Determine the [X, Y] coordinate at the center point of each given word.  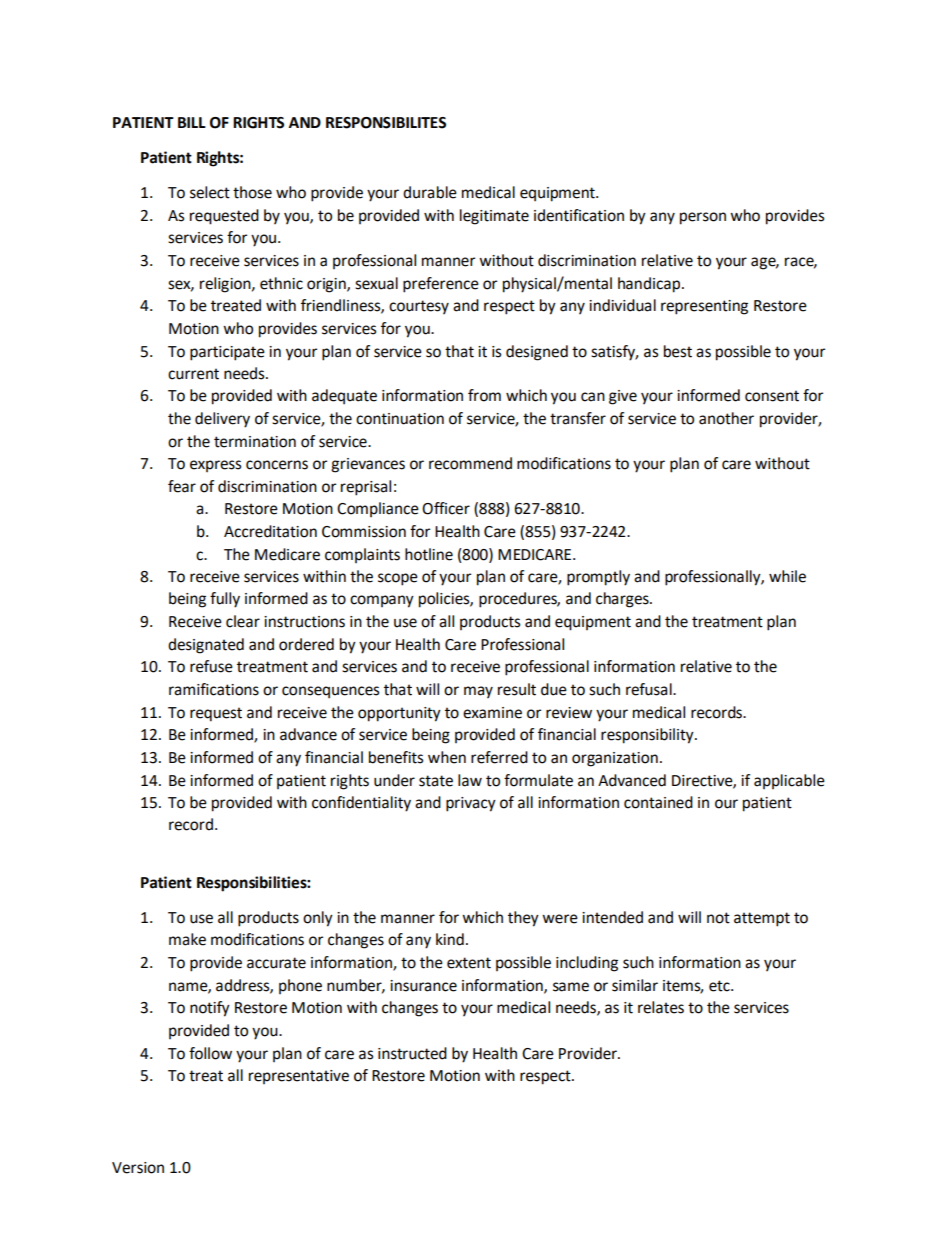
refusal [650, 689]
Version [138, 1168]
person [703, 218]
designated [206, 646]
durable [430, 192]
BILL [192, 122]
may [478, 692]
